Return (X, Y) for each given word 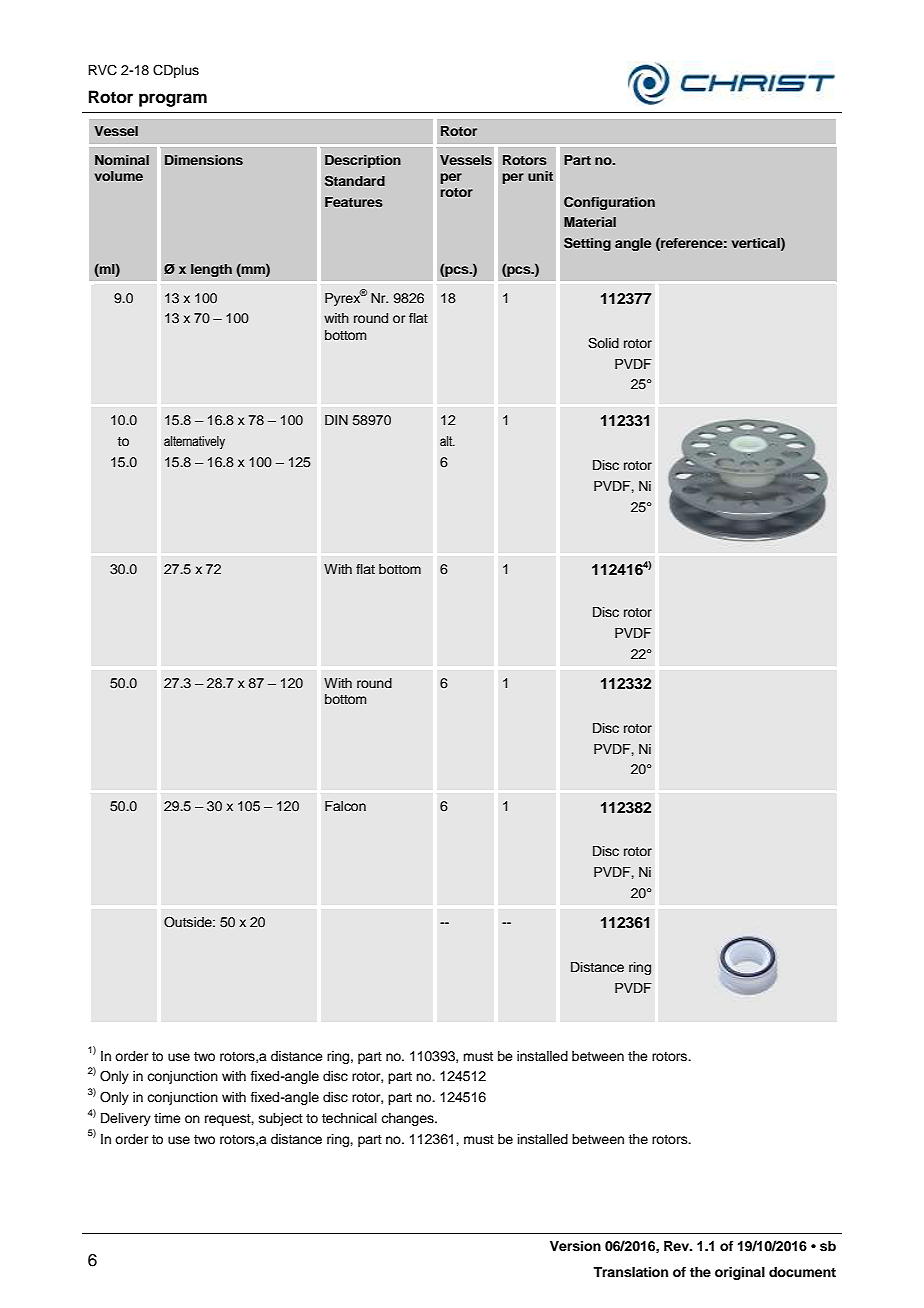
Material (590, 222)
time (167, 1118)
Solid (603, 343)
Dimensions (204, 160)
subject (281, 1119)
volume (119, 176)
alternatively (194, 442)
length (211, 270)
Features (354, 202)
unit (540, 176)
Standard (355, 181)
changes (408, 1119)
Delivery (126, 1119)
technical (349, 1118)
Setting (587, 244)
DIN (336, 420)
